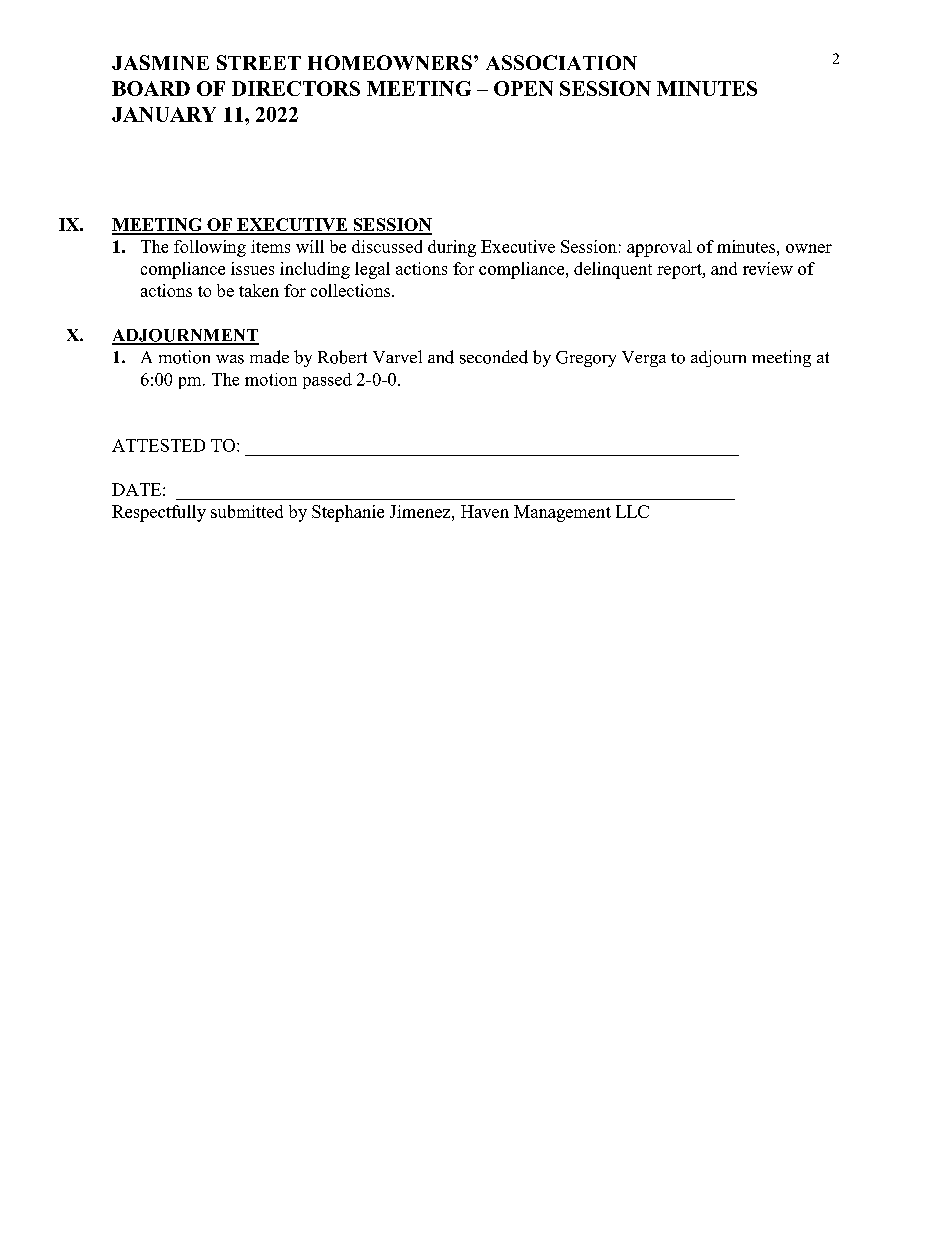  I want to click on during, so click(452, 248).
